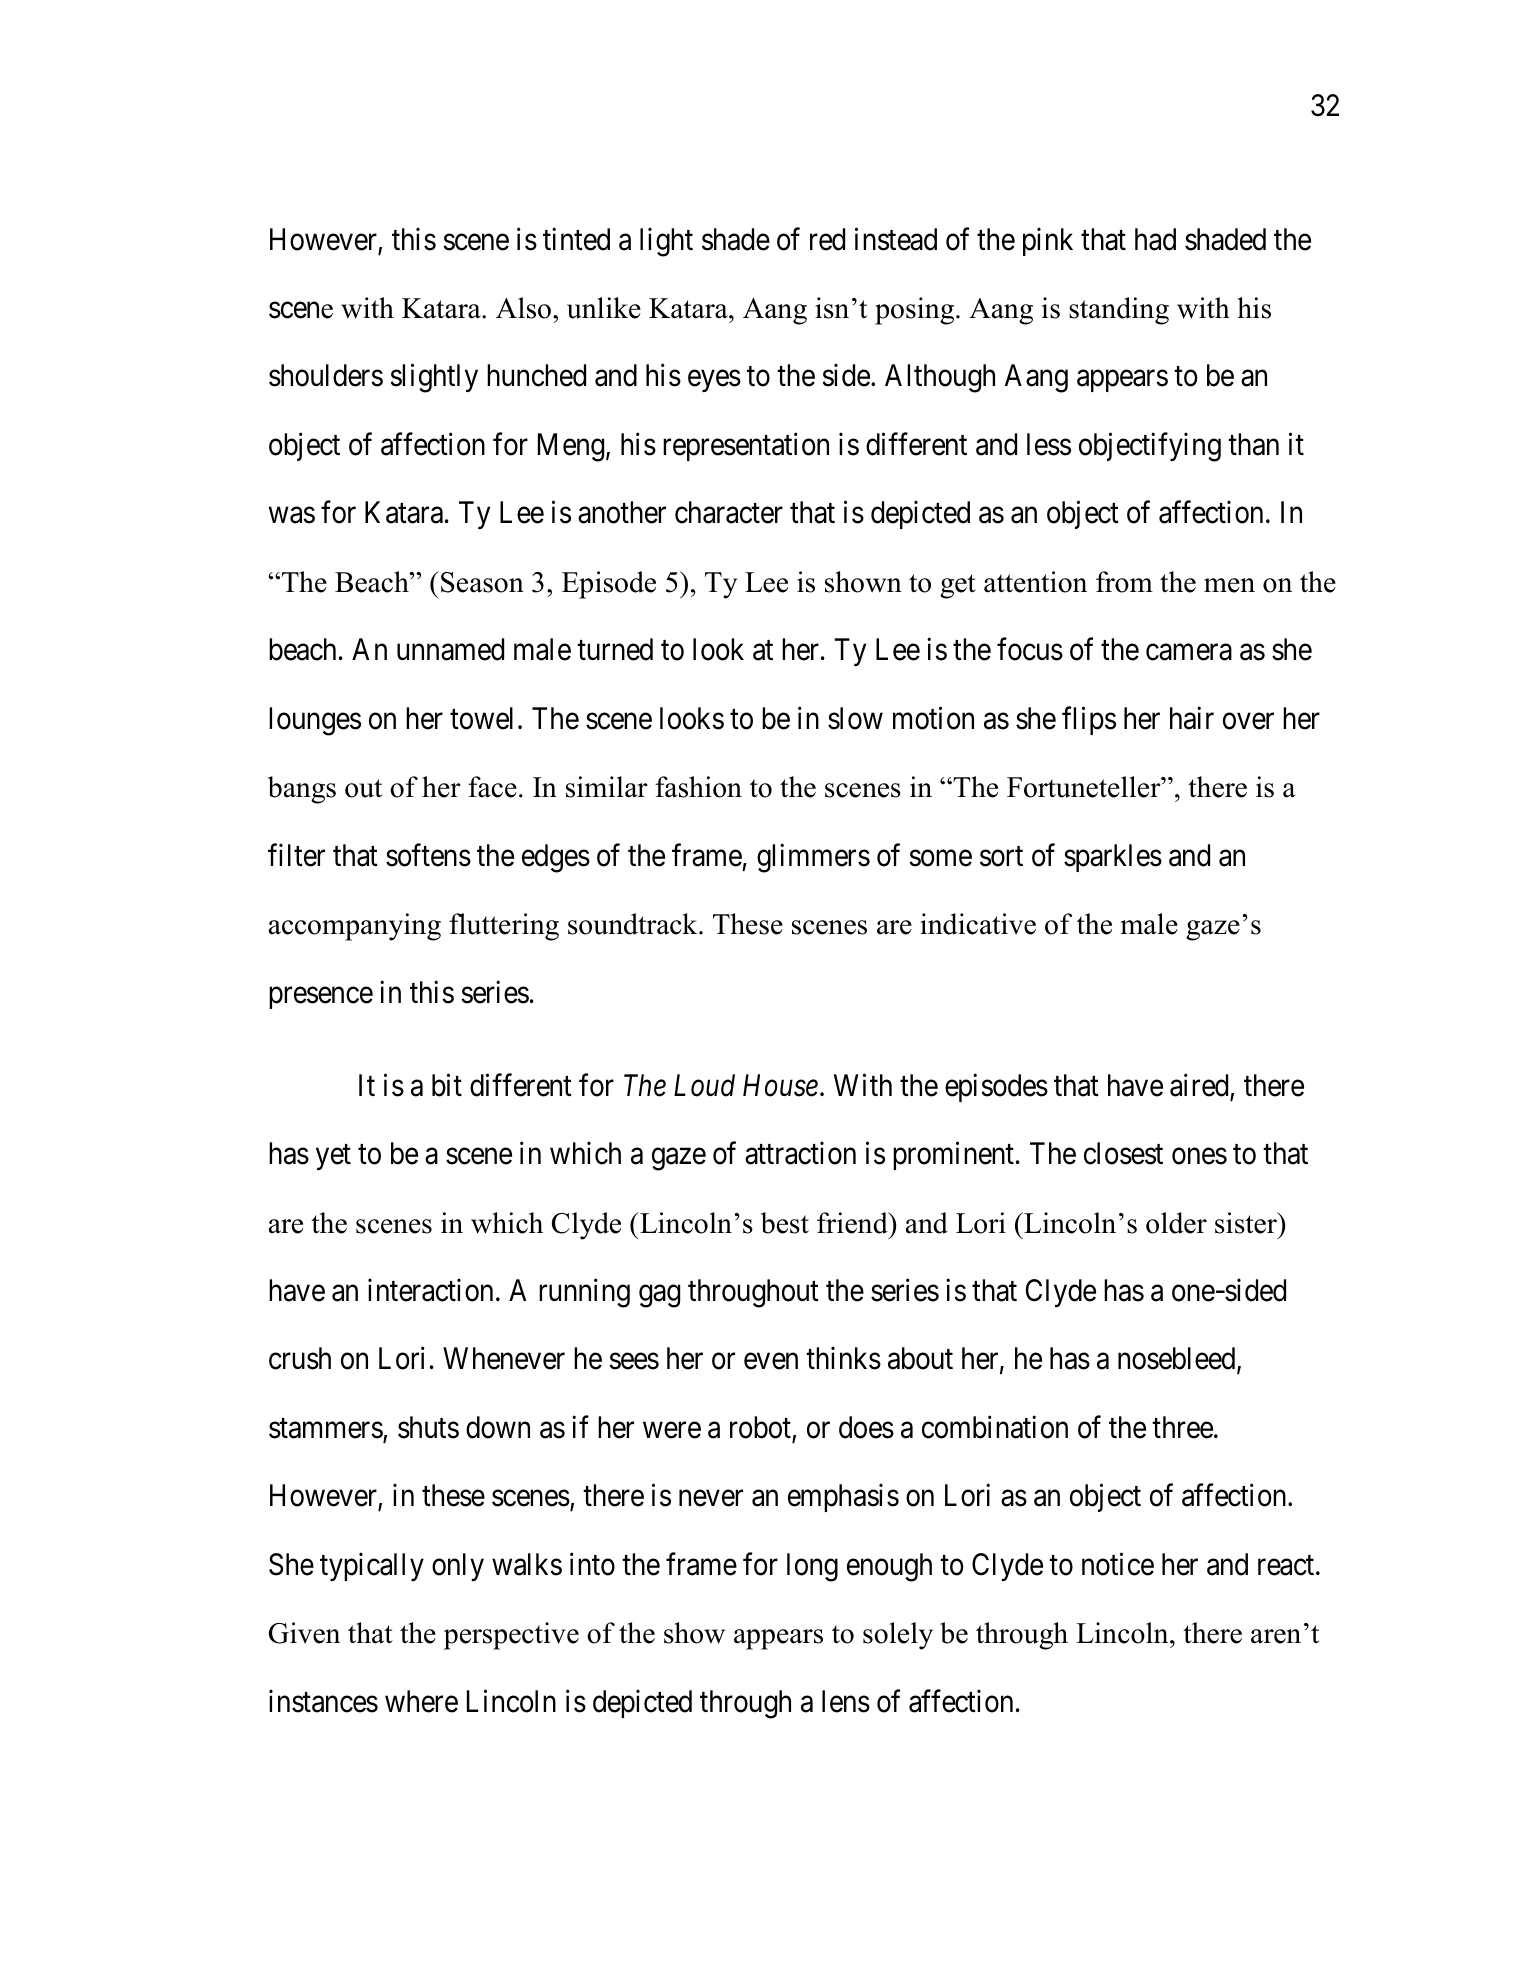 This screenshot has height=1964, width=1518. What do you see at coordinates (498, 1427) in the screenshot?
I see `down` at bounding box center [498, 1427].
